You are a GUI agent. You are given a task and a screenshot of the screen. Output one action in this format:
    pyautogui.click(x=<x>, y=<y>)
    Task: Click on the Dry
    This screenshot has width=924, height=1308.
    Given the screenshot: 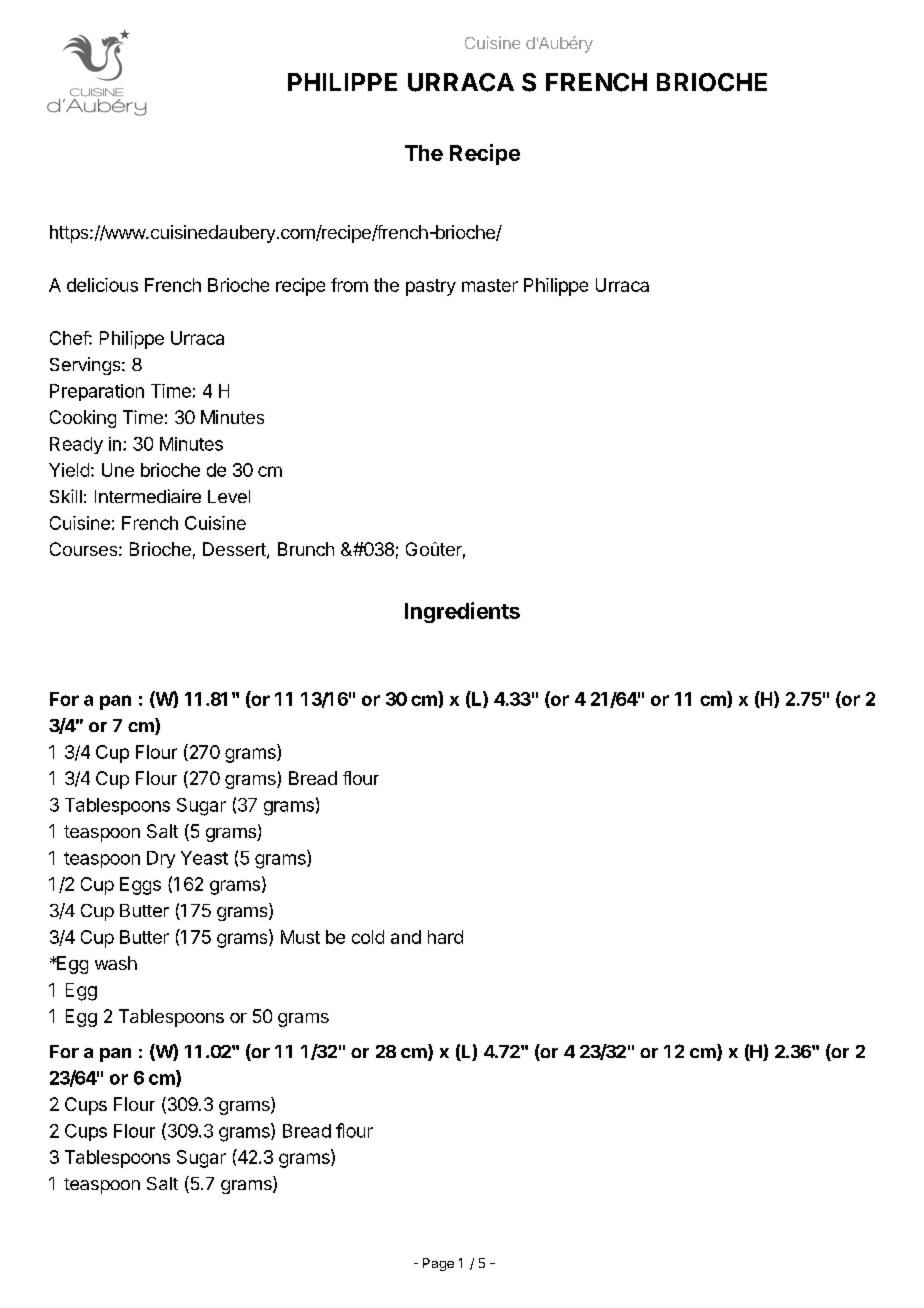 What is the action you would take?
    pyautogui.click(x=161, y=859)
